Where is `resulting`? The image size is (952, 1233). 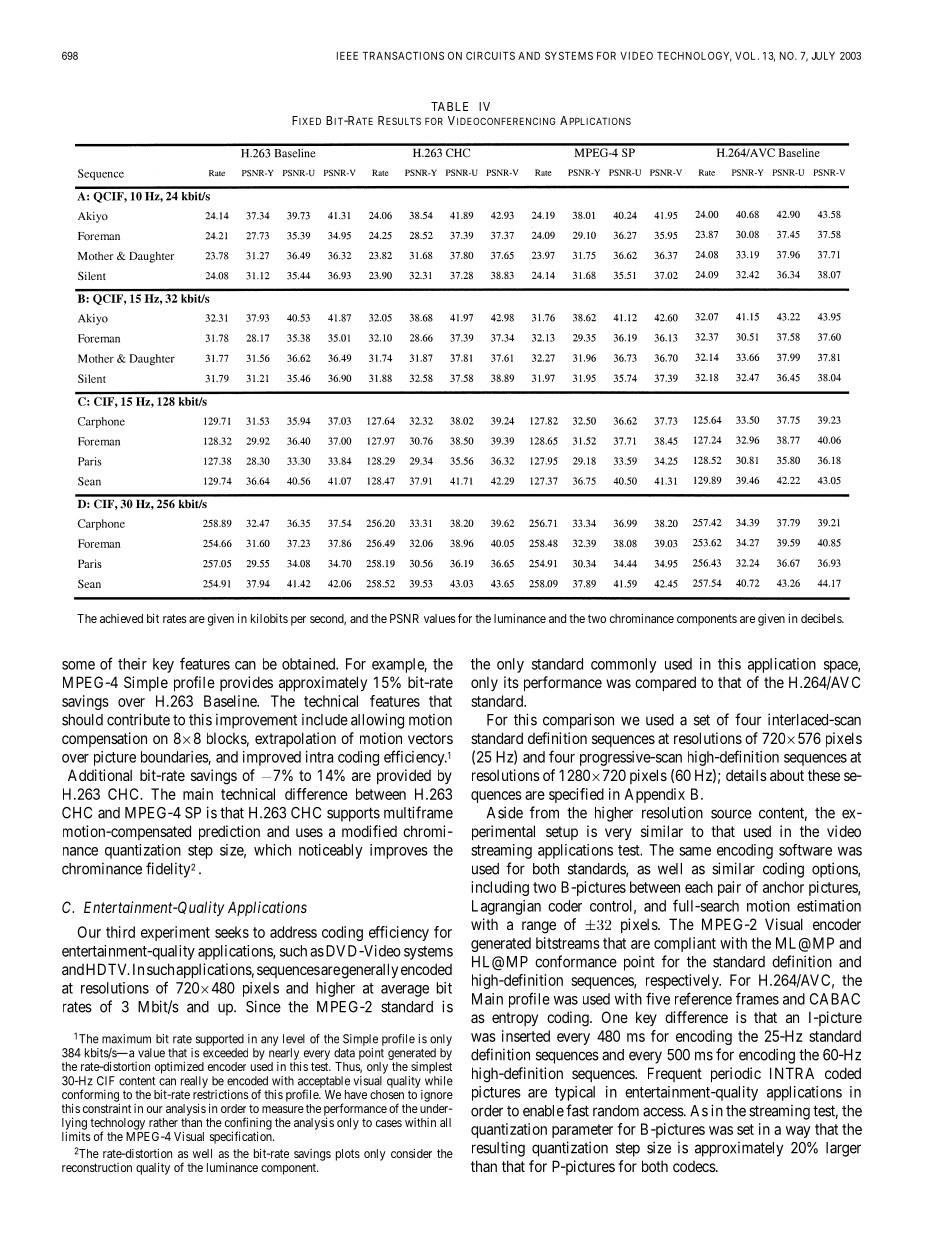 resulting is located at coordinates (498, 1149).
